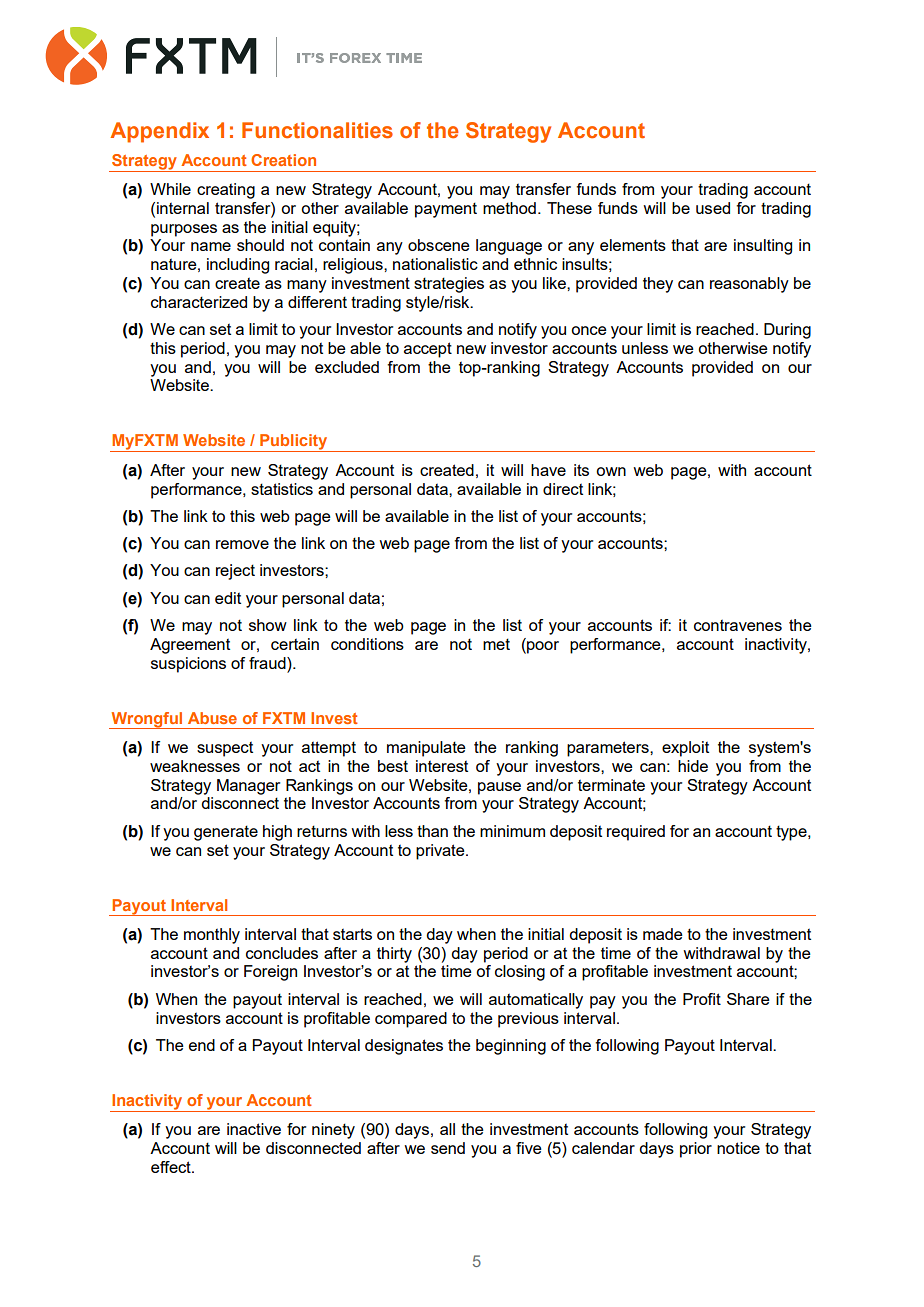  What do you see at coordinates (542, 647) in the screenshot?
I see `poor` at bounding box center [542, 647].
